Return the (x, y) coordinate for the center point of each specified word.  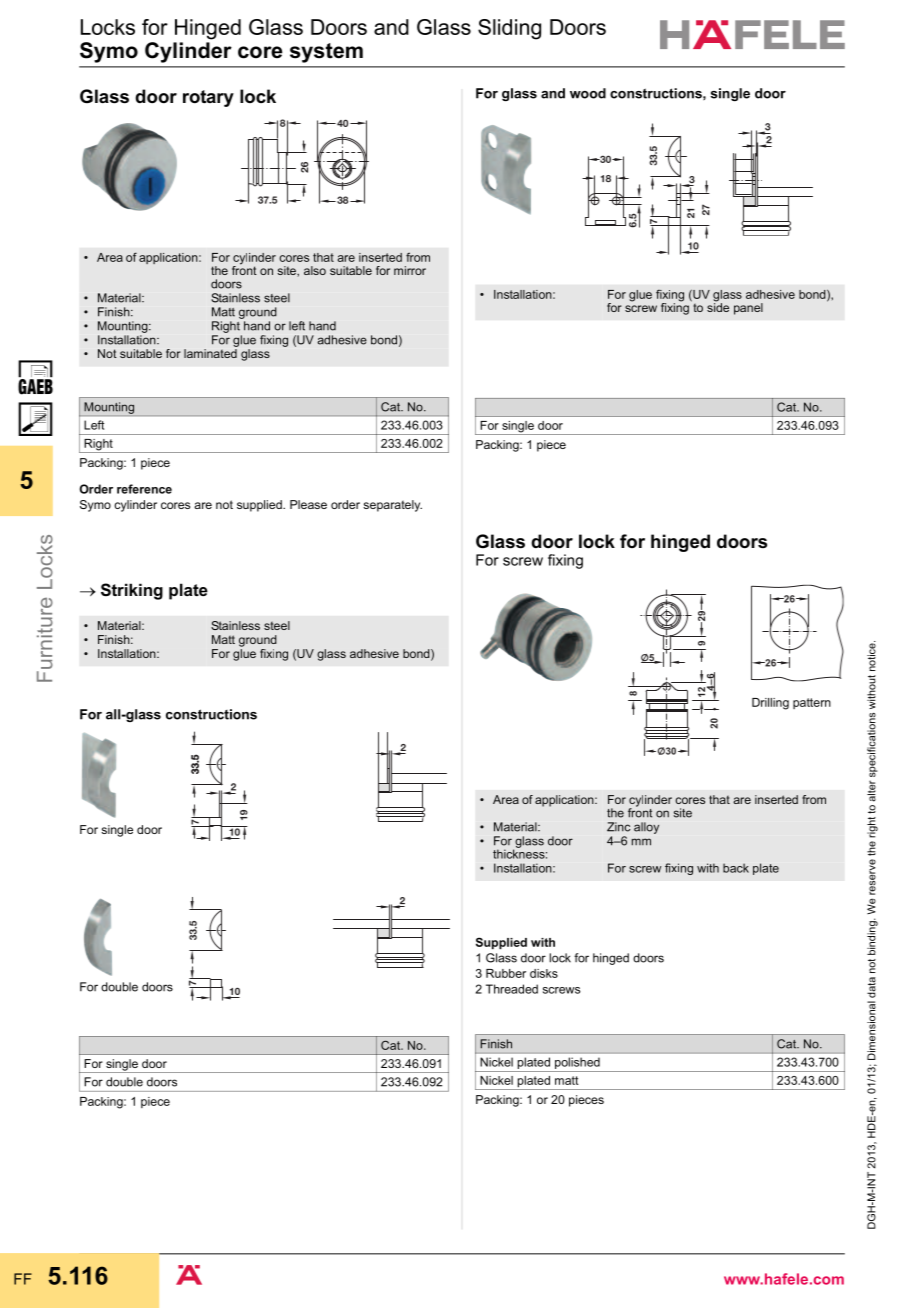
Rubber (506, 973)
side (718, 306)
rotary (208, 98)
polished (577, 1063)
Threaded (512, 989)
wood (588, 93)
